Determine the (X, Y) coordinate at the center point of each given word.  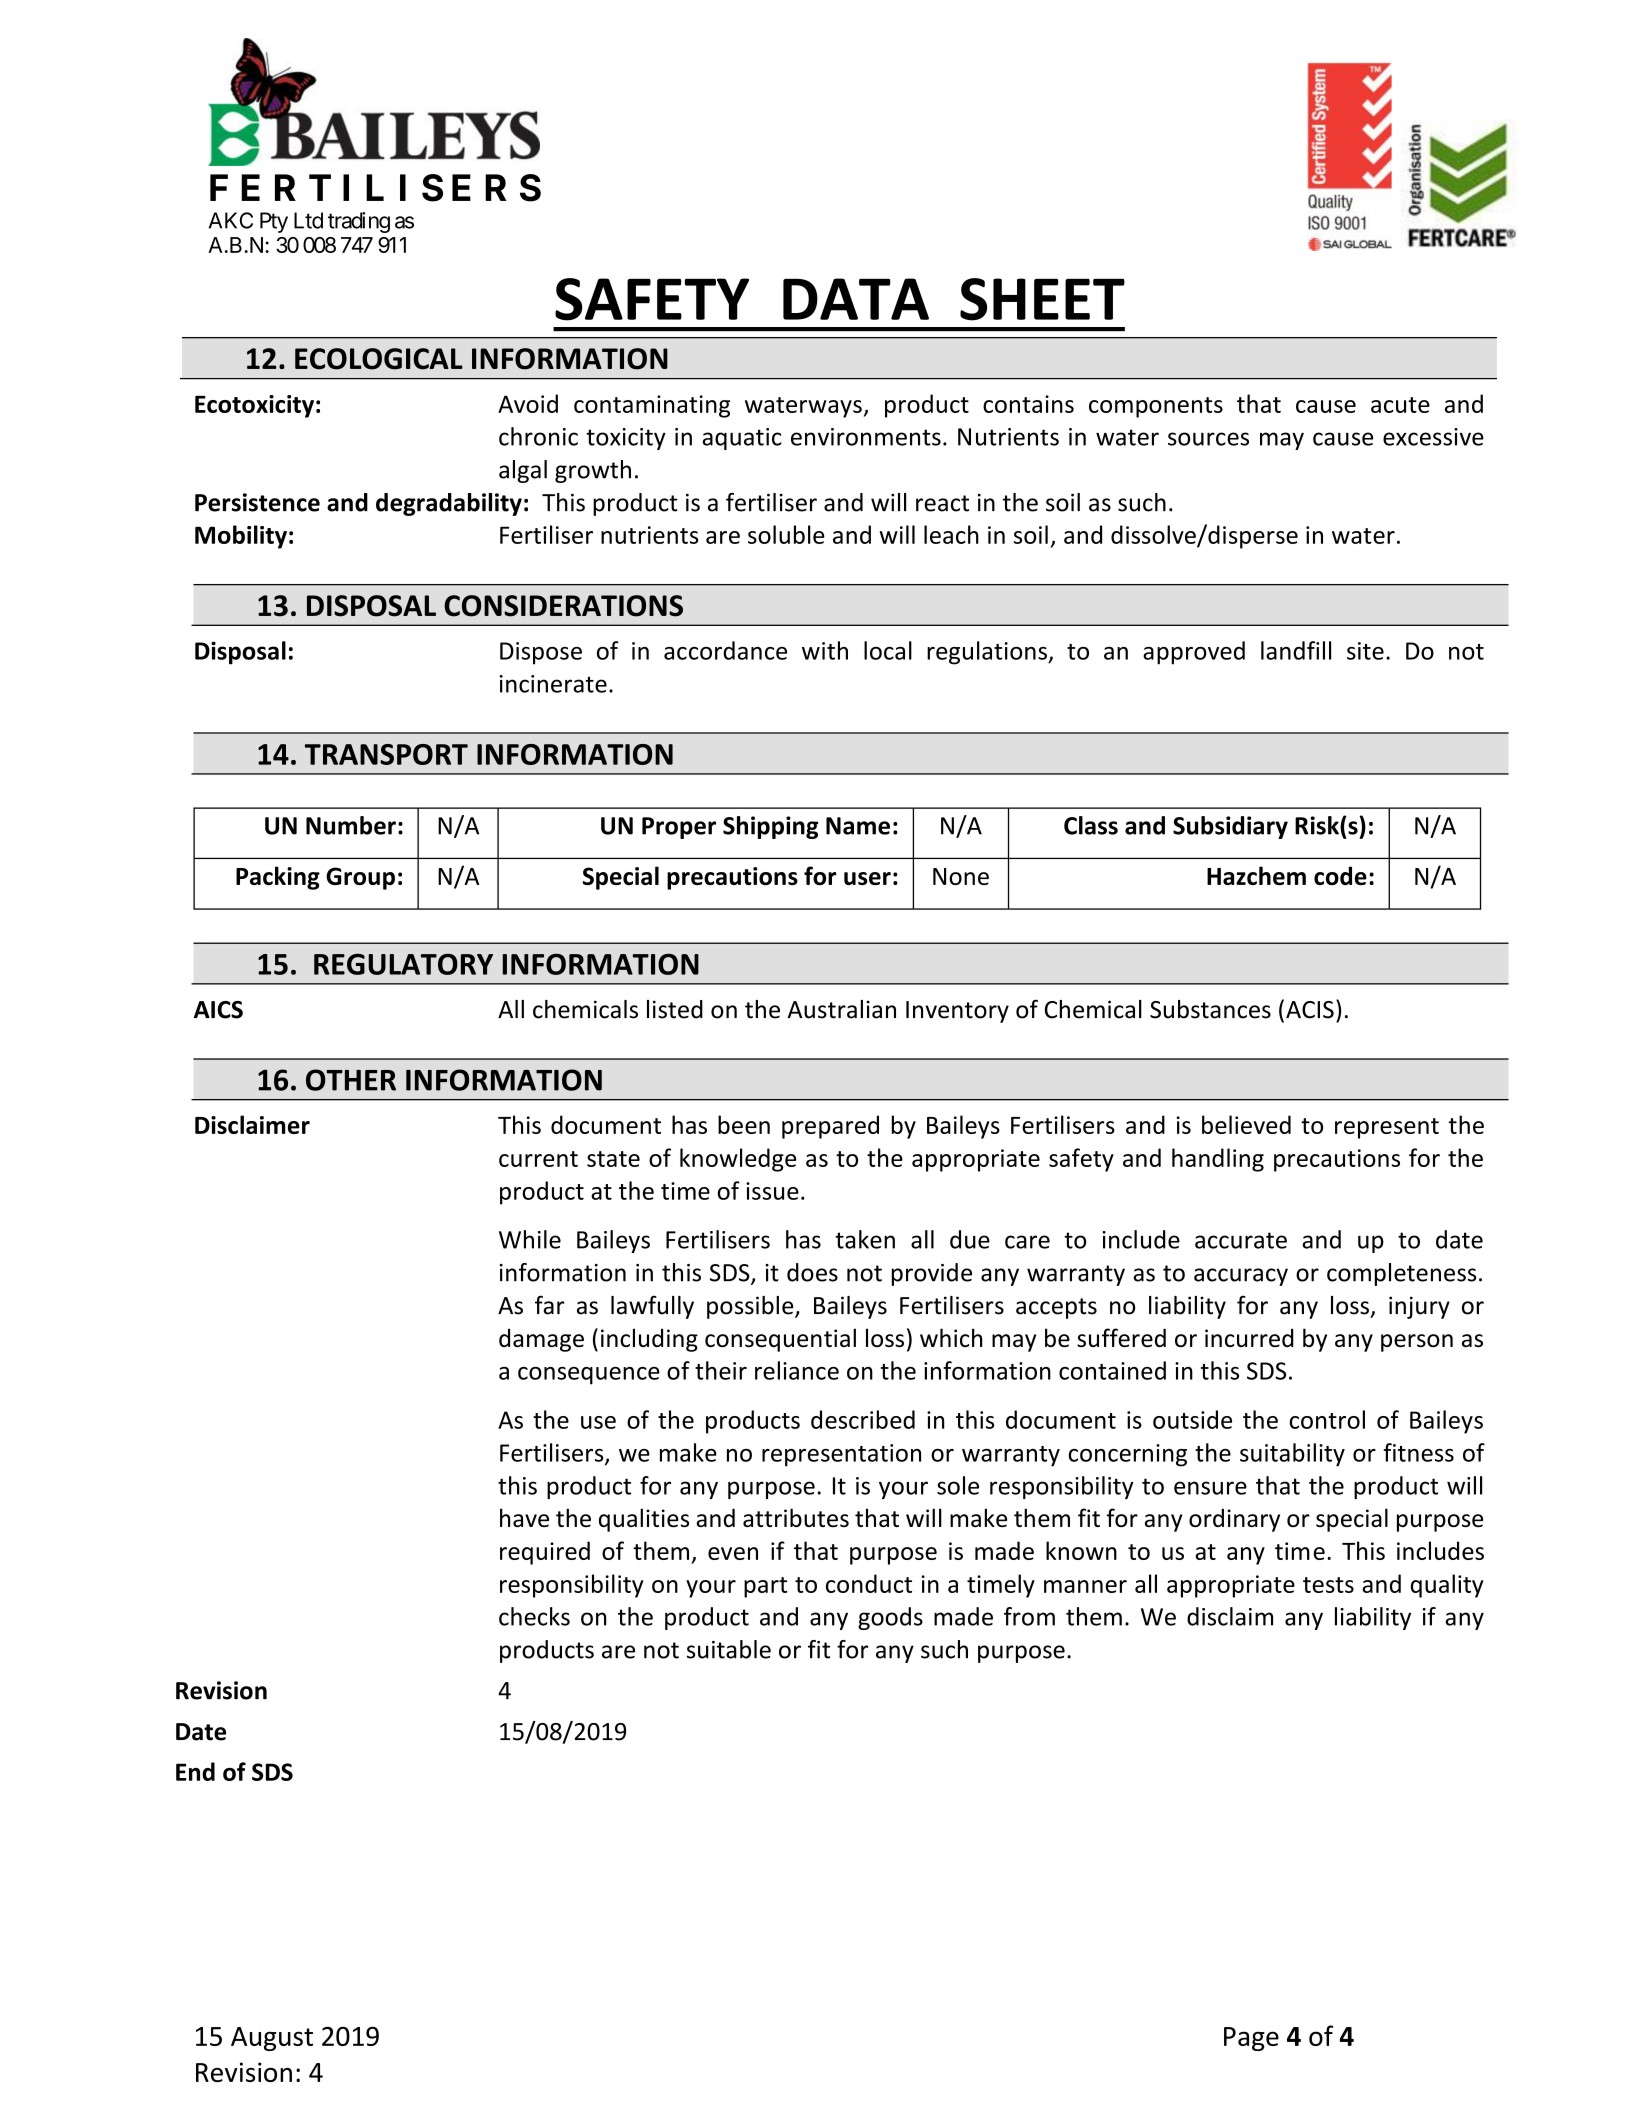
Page (1251, 2039)
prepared (830, 1127)
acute (1400, 405)
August (272, 2039)
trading (359, 222)
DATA (856, 299)
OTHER (351, 1080)
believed (1246, 1124)
